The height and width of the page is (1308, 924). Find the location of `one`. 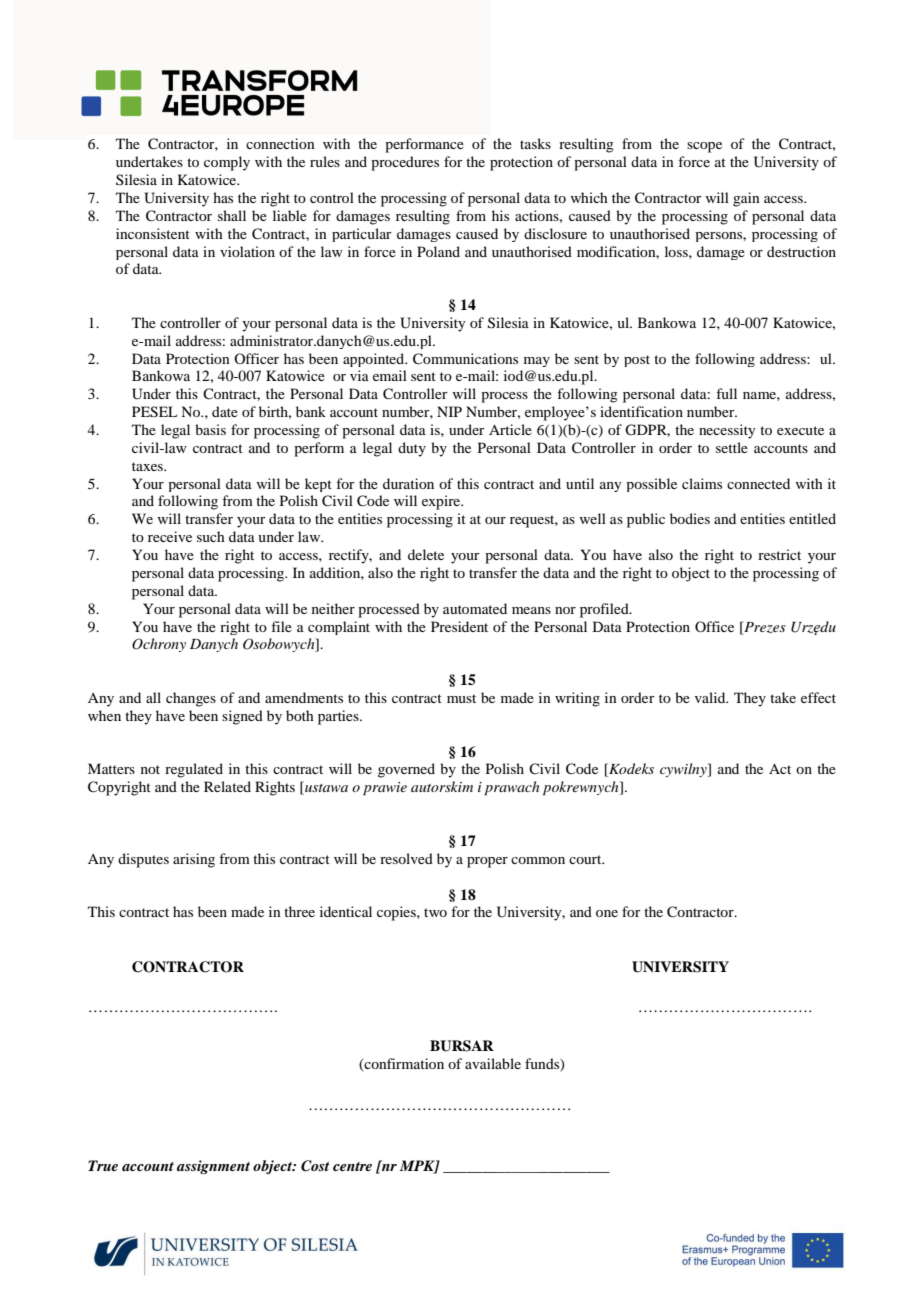

one is located at coordinates (607, 913).
